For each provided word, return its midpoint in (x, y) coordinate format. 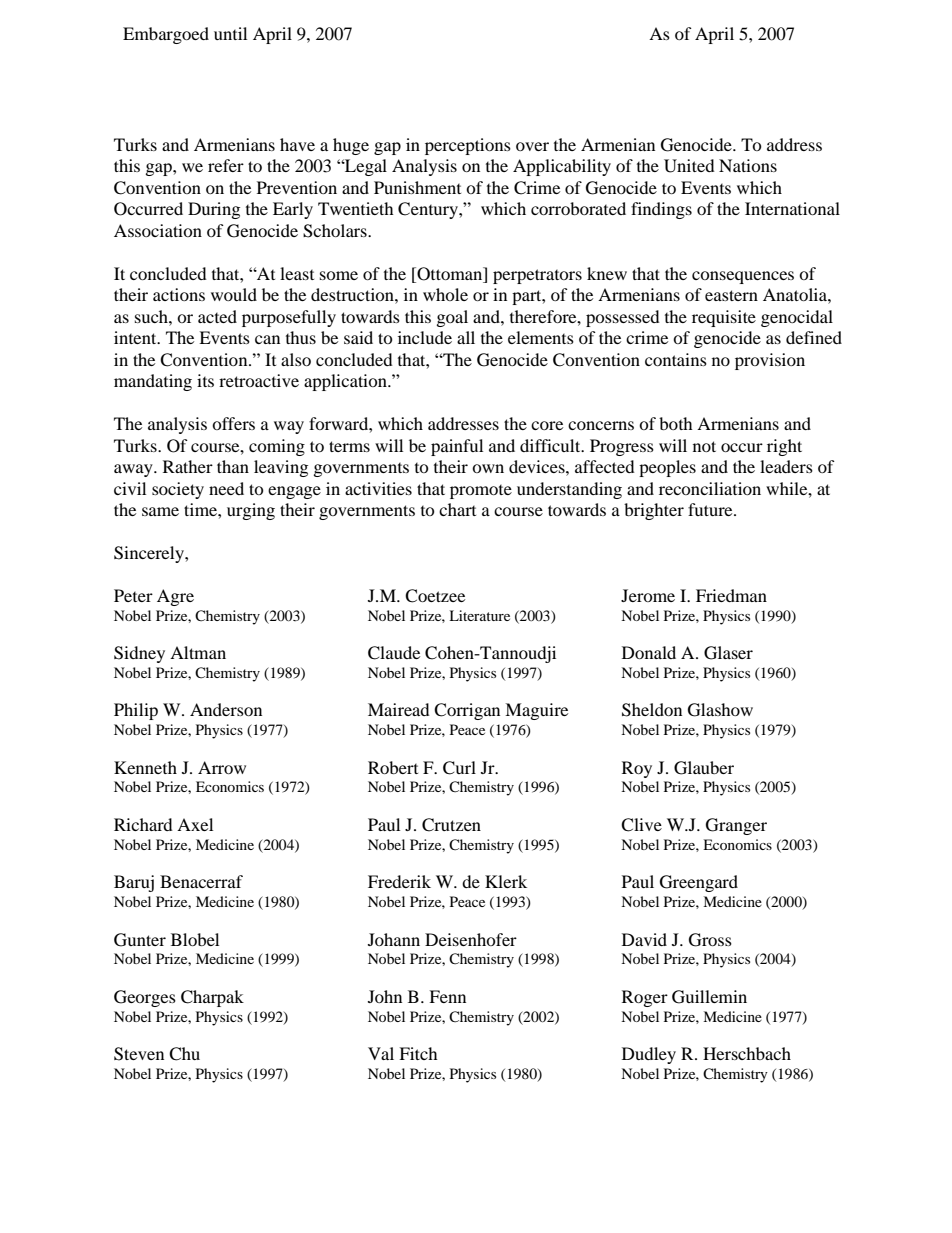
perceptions (468, 146)
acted (217, 316)
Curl (459, 768)
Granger (736, 826)
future (711, 509)
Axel (195, 824)
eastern (731, 295)
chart (457, 509)
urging (251, 511)
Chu (184, 1054)
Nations (748, 165)
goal (452, 318)
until (230, 33)
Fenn (447, 996)
